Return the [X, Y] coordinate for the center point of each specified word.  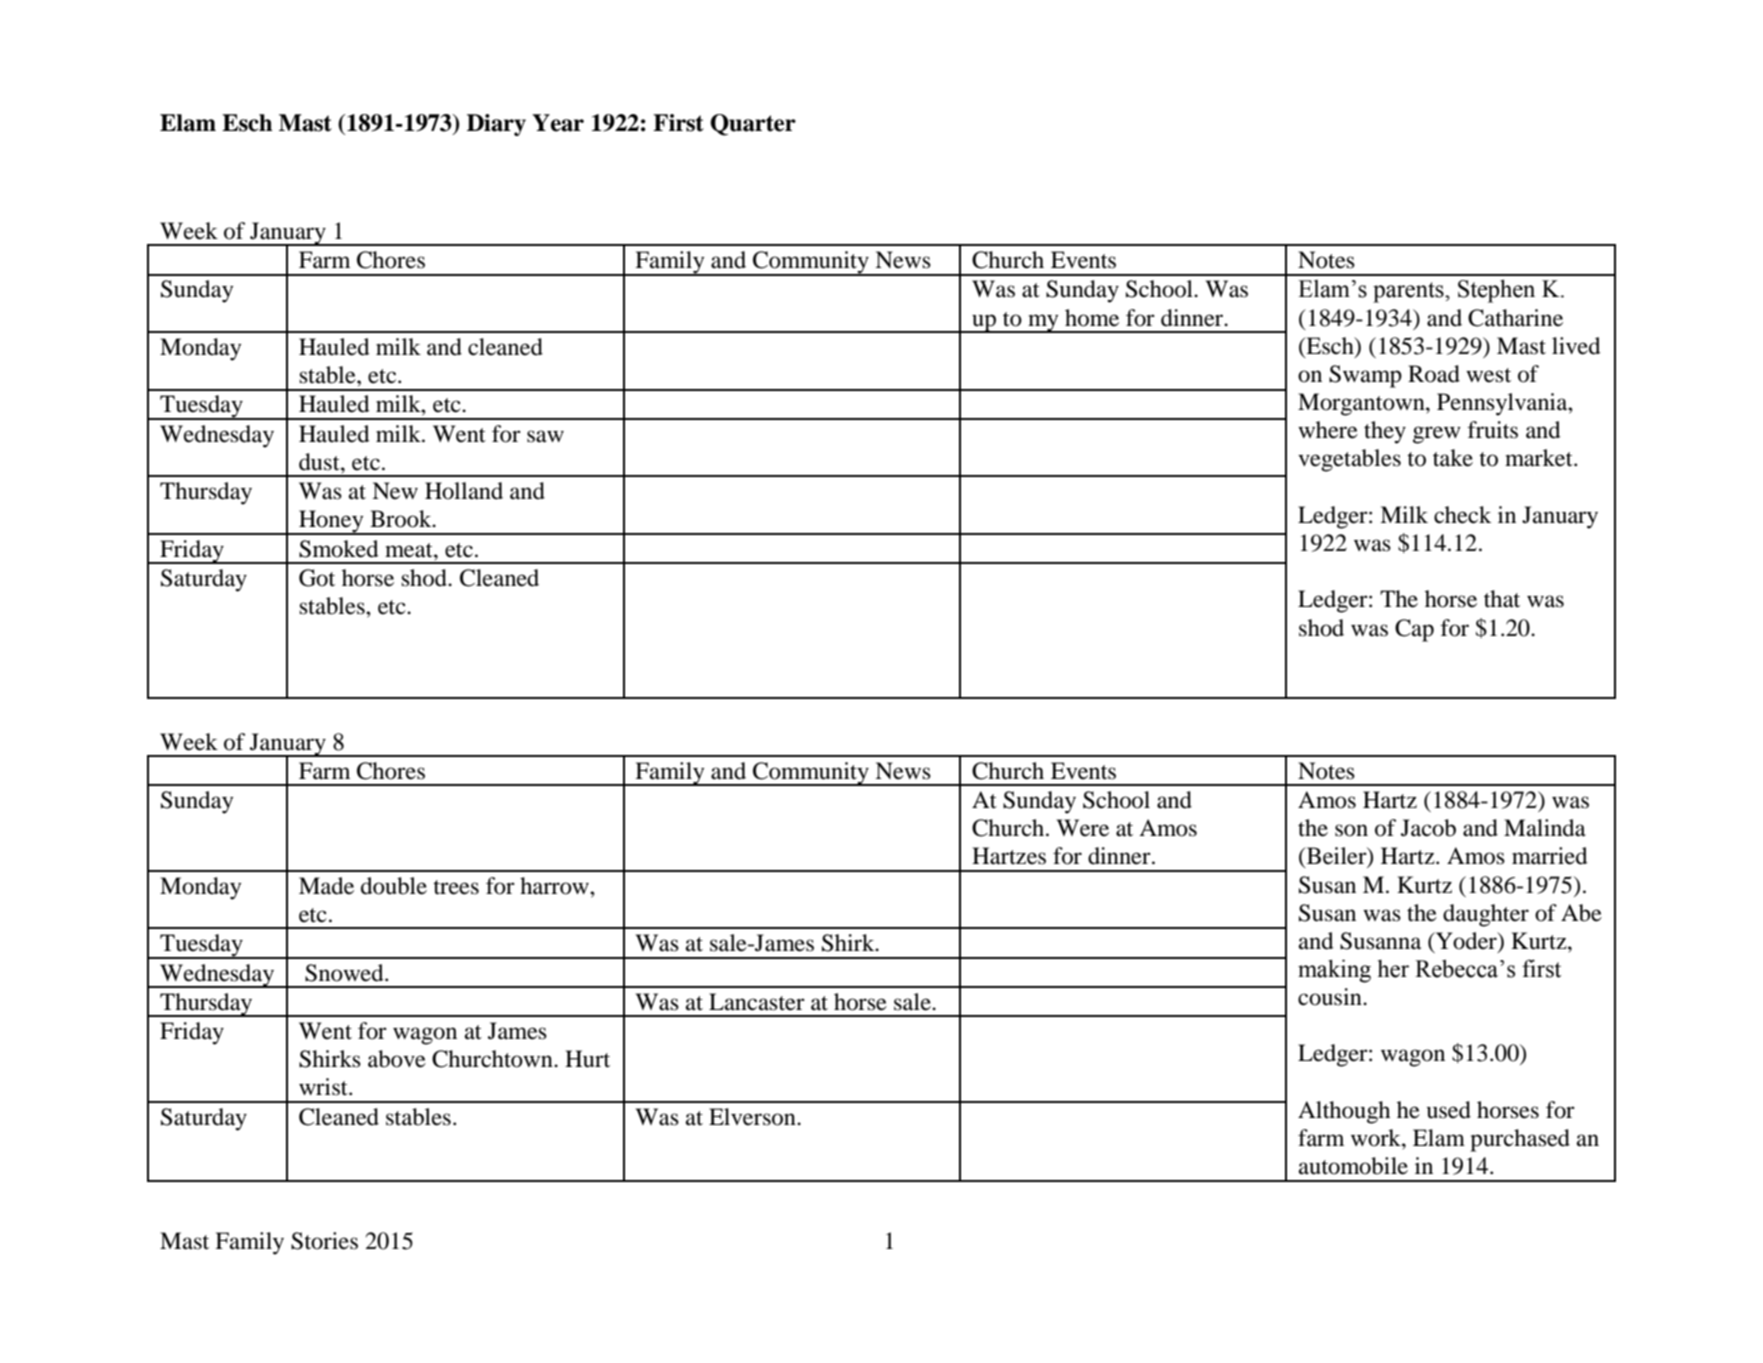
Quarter [753, 125]
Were [1083, 828]
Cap [1414, 630]
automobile [1353, 1166]
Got [317, 578]
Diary [496, 125]
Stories [324, 1241]
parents [1409, 292]
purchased [1520, 1140]
